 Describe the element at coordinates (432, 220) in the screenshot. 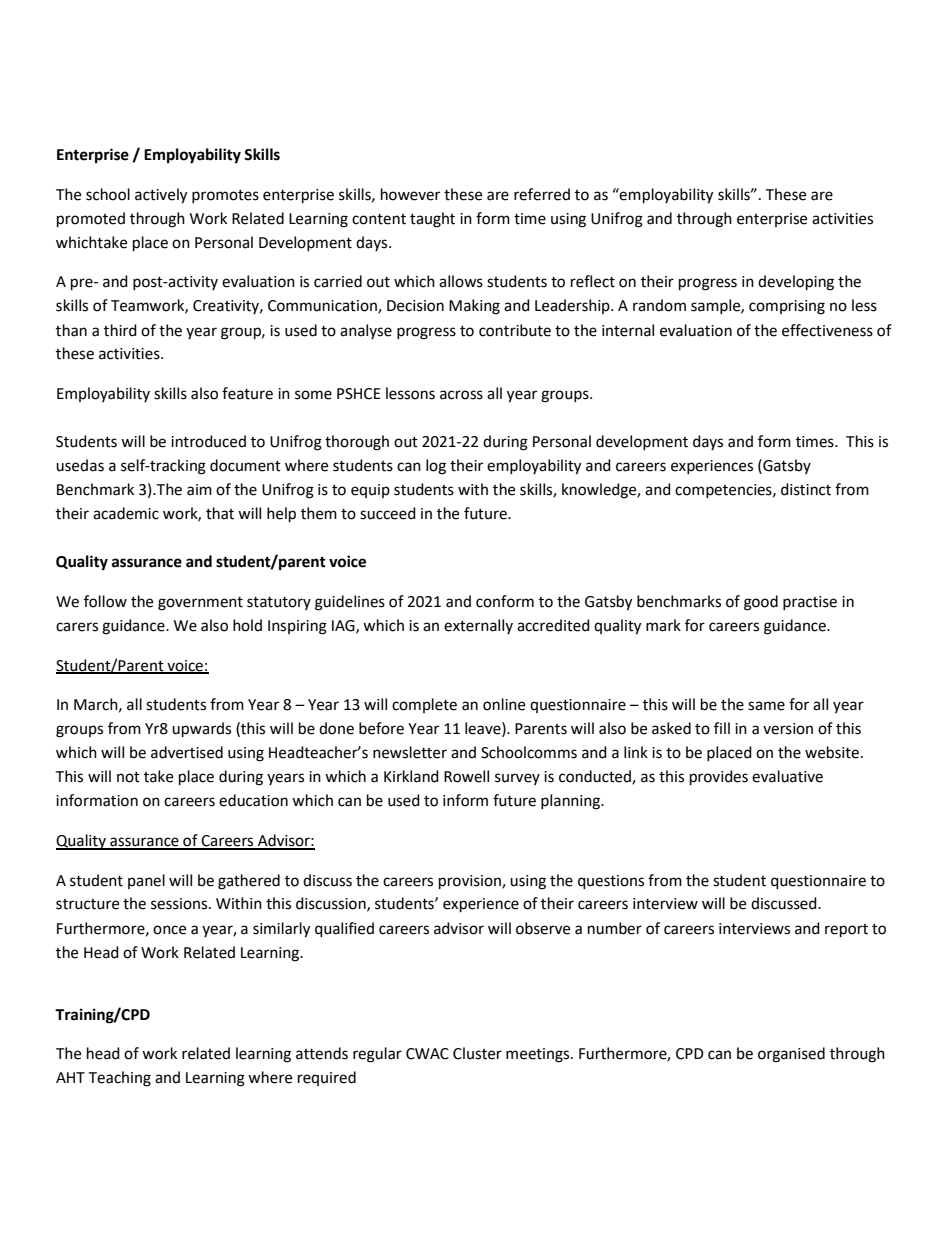

I see `taught` at that location.
